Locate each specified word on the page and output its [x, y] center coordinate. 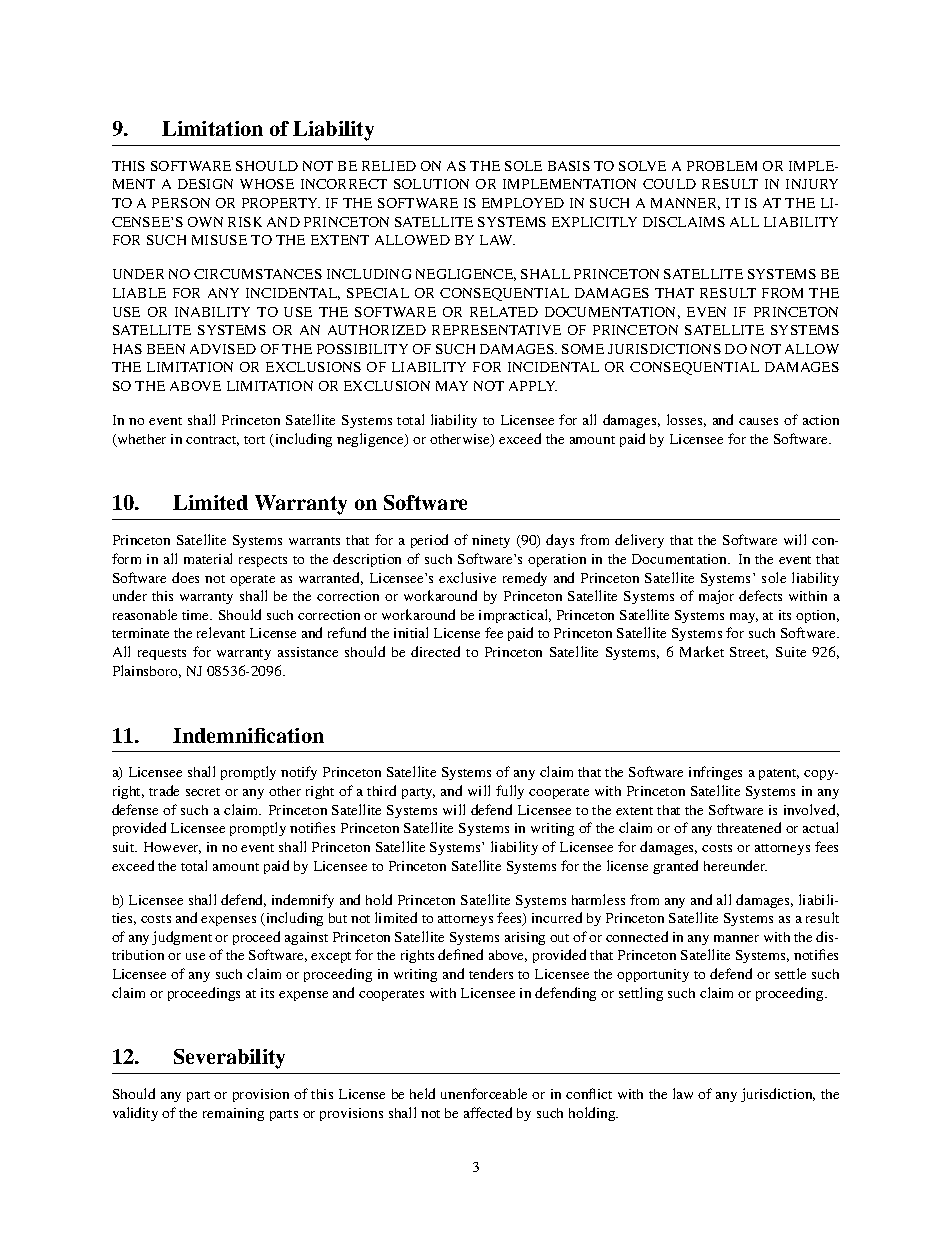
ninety [491, 541]
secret [203, 792]
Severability [229, 1059]
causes [758, 421]
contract [212, 441]
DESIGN [205, 184]
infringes [715, 773]
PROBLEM [722, 166]
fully [510, 792]
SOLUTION [431, 184]
